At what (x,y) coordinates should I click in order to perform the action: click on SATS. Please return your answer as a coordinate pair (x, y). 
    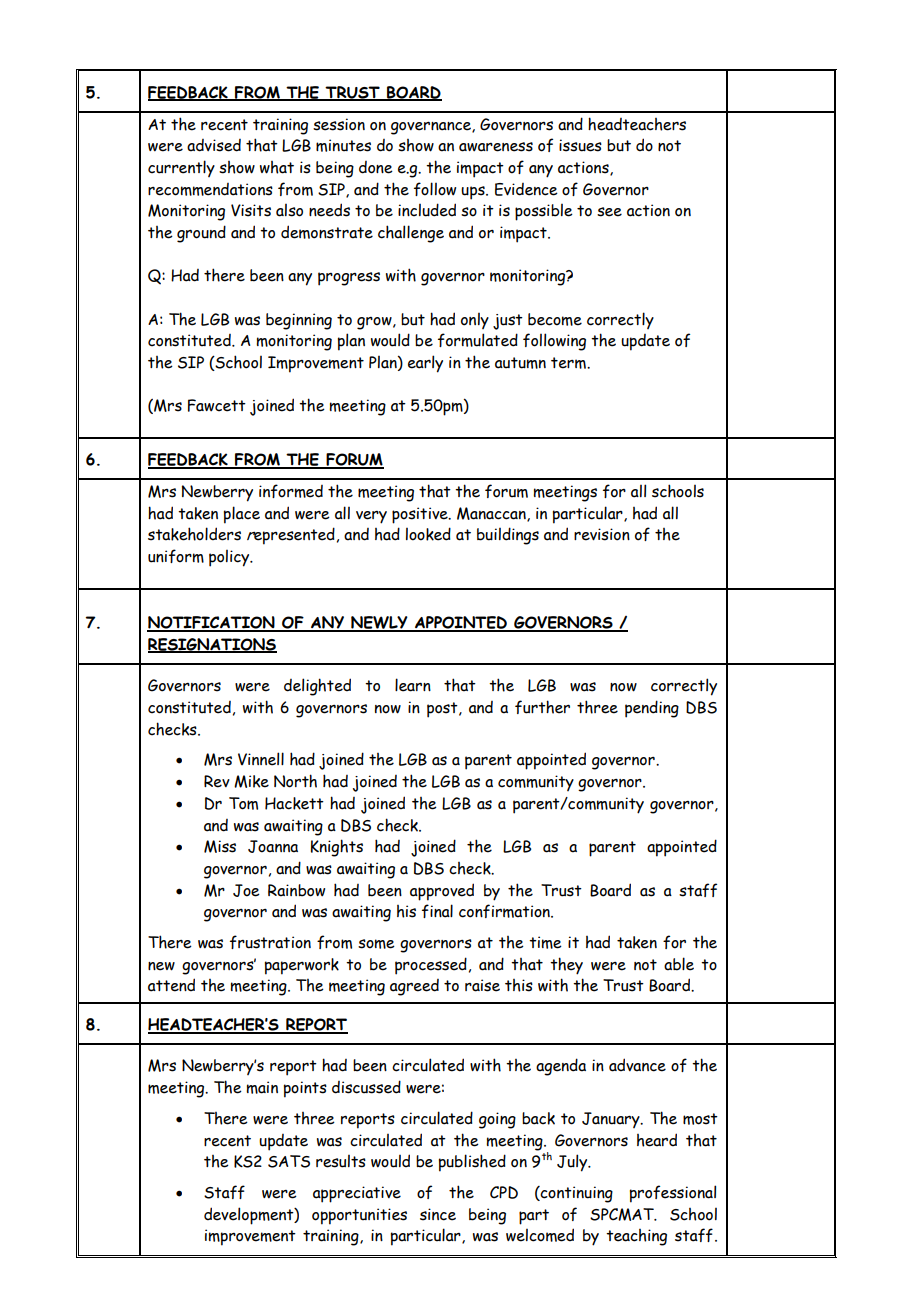
    Looking at the image, I should click on (289, 1161).
